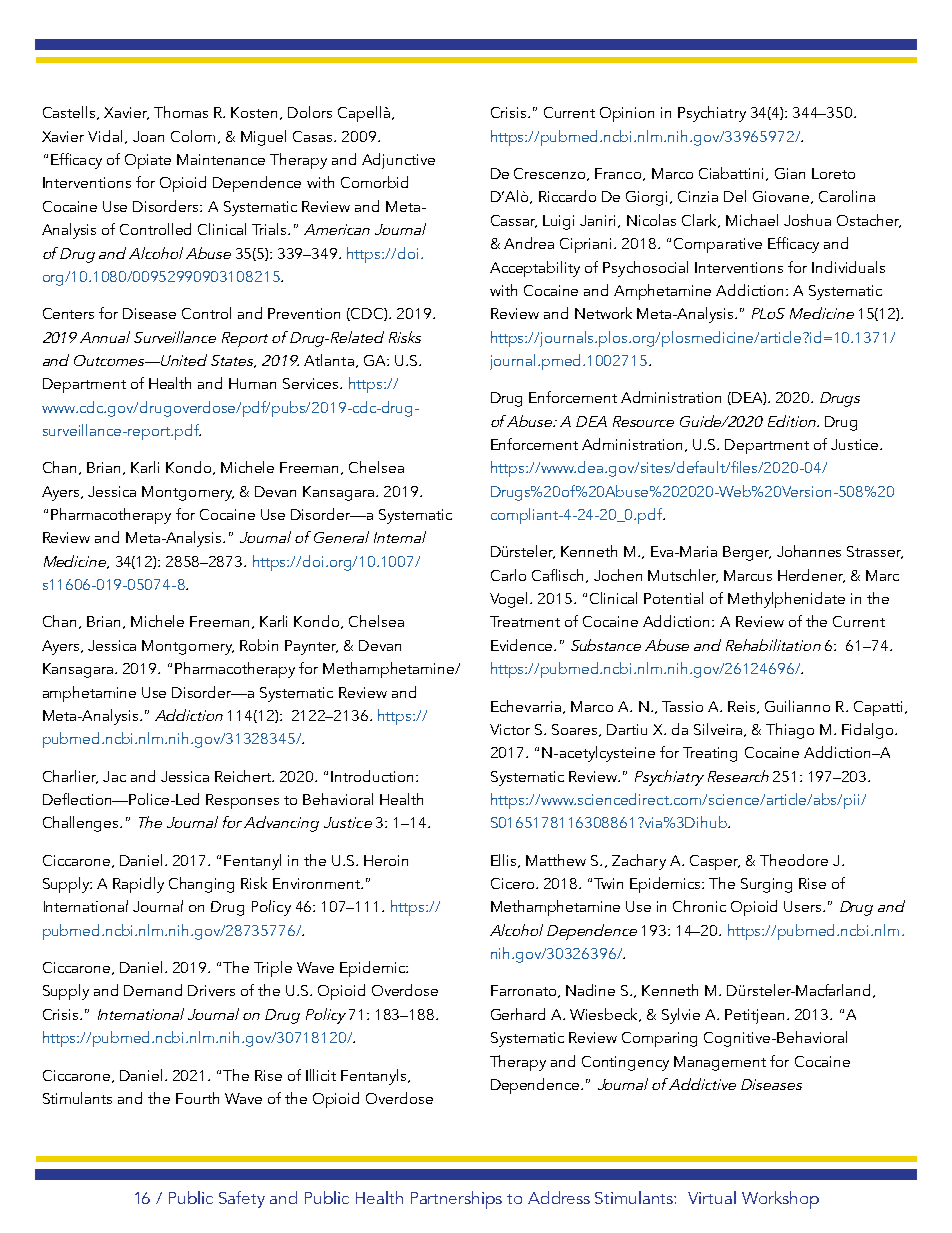 This document has height=1233, width=952. I want to click on Methylphenidate, so click(786, 600).
